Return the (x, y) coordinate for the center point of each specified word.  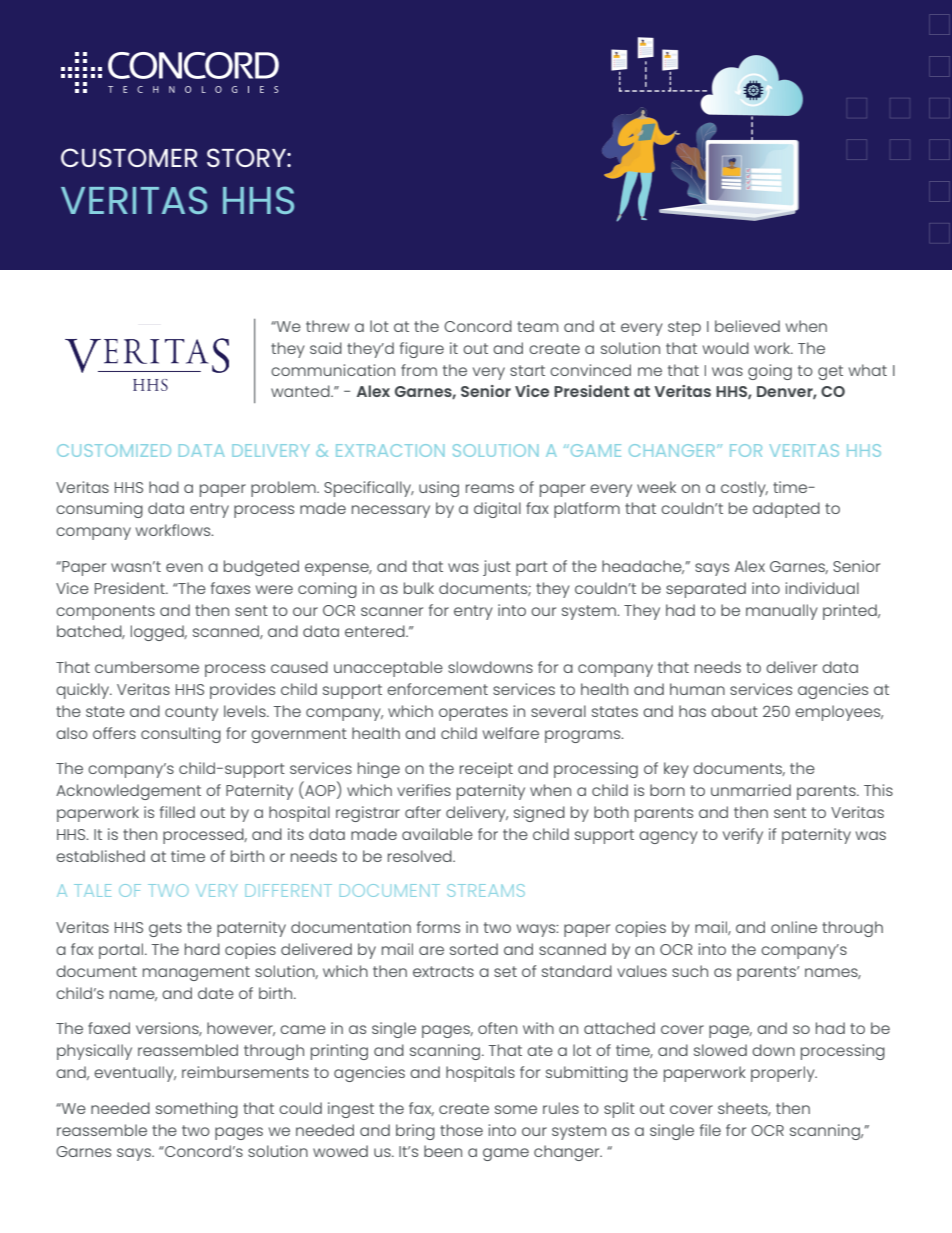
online (794, 927)
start (527, 370)
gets (165, 929)
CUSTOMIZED (114, 450)
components (105, 612)
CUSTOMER (129, 157)
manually (782, 612)
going (770, 372)
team (537, 326)
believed (747, 326)
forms (438, 927)
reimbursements (245, 1072)
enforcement (437, 689)
